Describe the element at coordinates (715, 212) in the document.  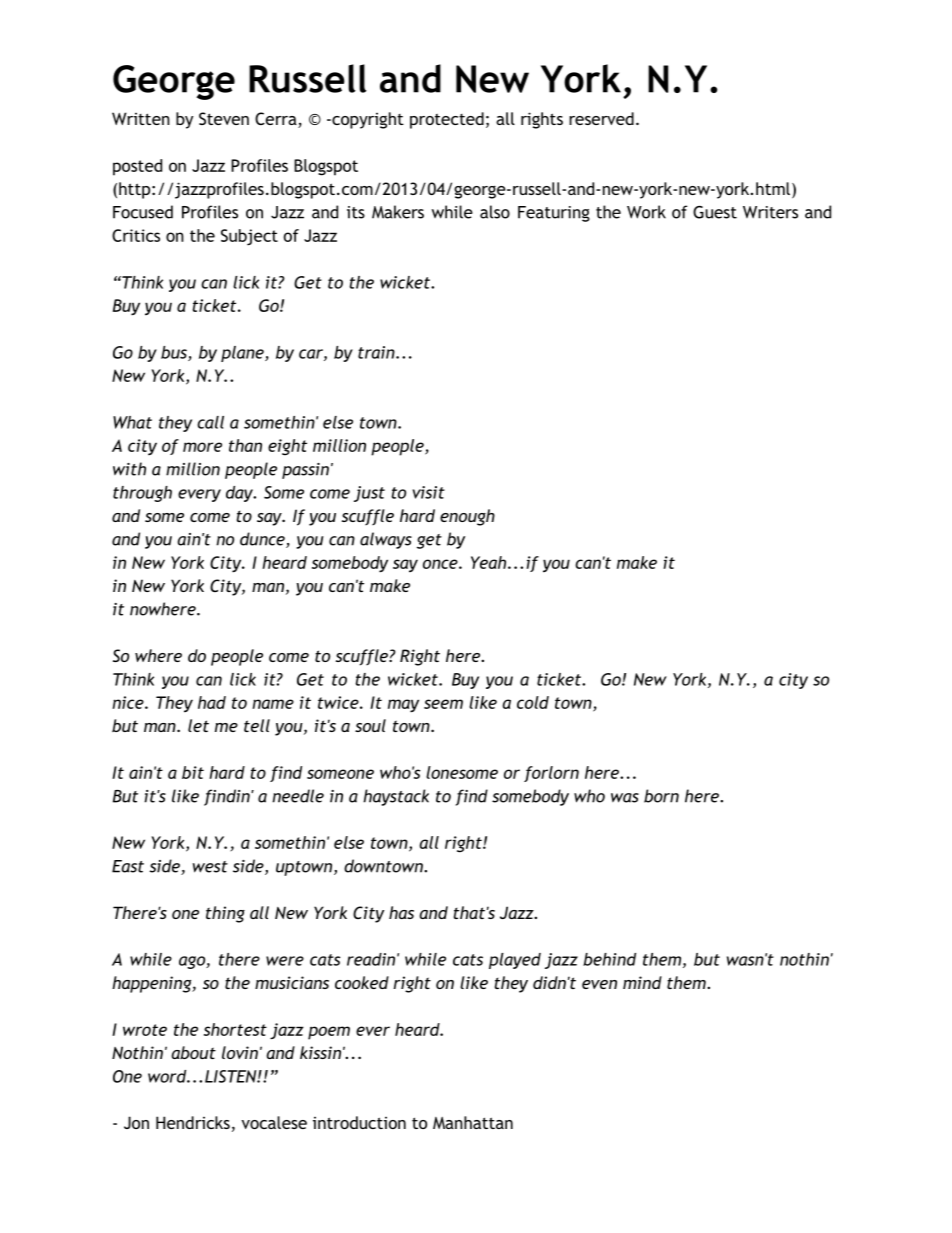
I see `Guest` at that location.
